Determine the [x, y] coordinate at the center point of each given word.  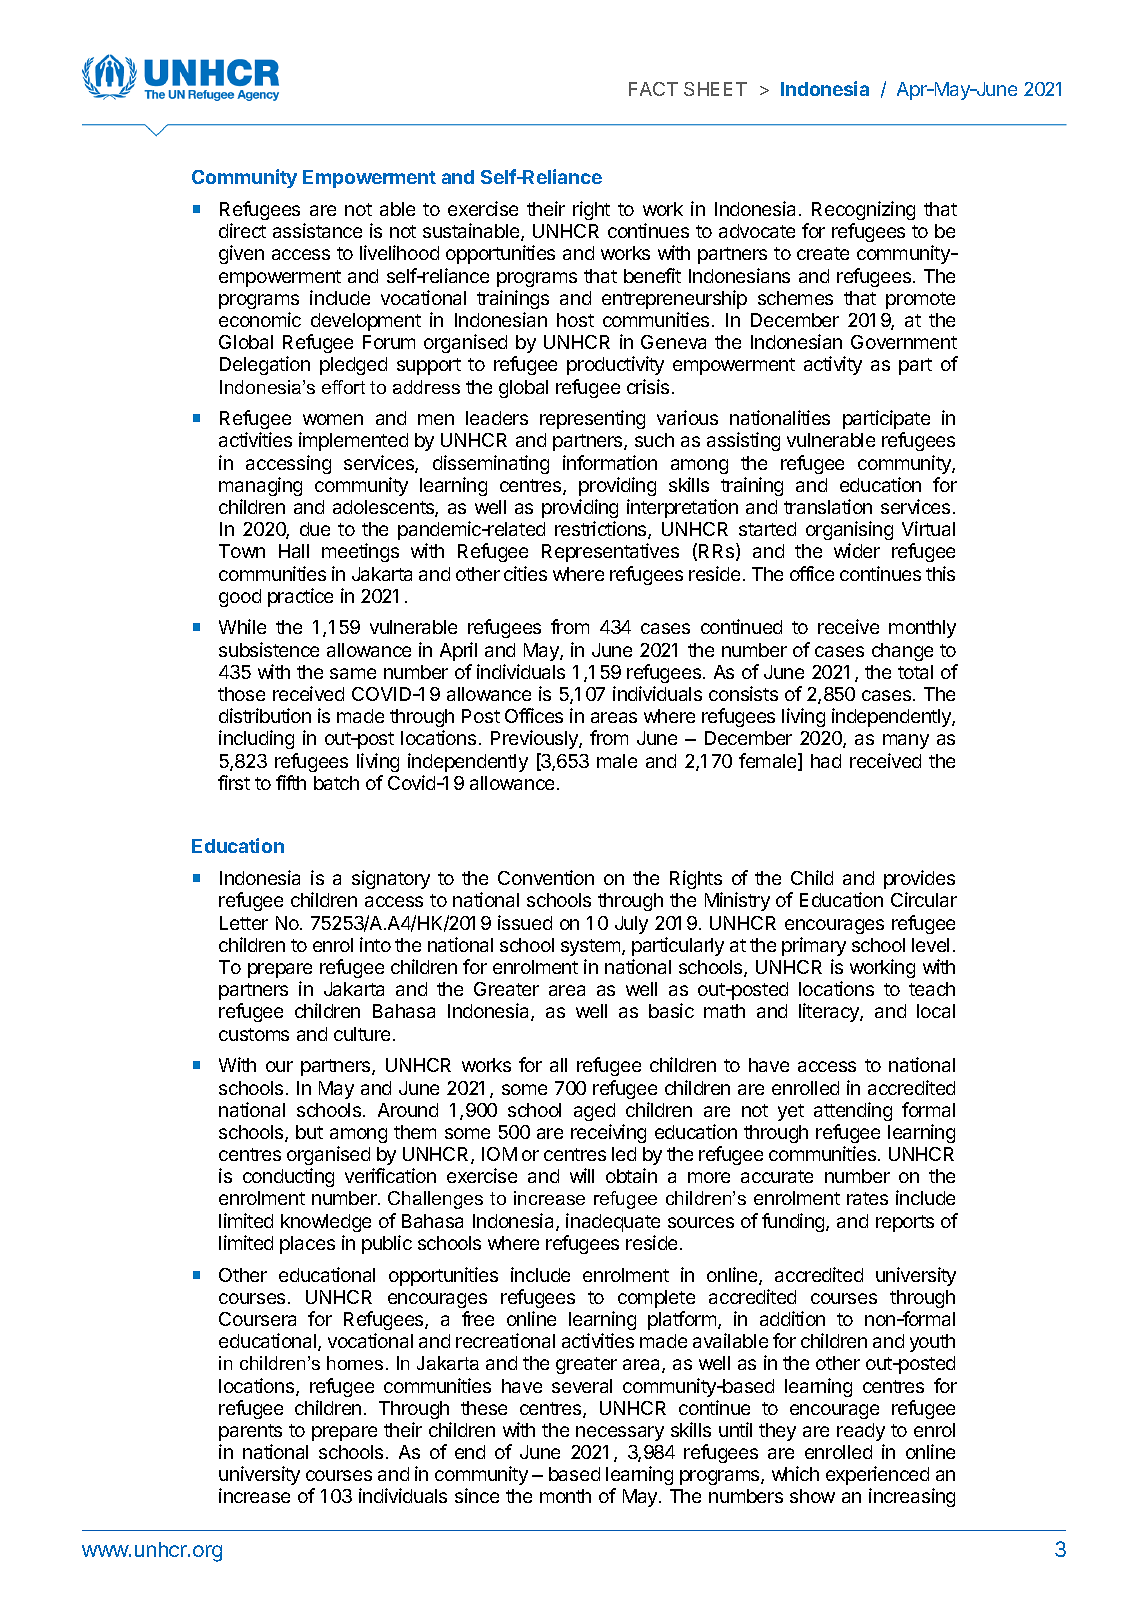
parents [250, 1432]
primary [814, 946]
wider [857, 550]
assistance [317, 230]
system [592, 947]
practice [300, 597]
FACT [653, 89]
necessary [620, 1433]
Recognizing [863, 210]
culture [362, 1034]
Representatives [610, 552]
